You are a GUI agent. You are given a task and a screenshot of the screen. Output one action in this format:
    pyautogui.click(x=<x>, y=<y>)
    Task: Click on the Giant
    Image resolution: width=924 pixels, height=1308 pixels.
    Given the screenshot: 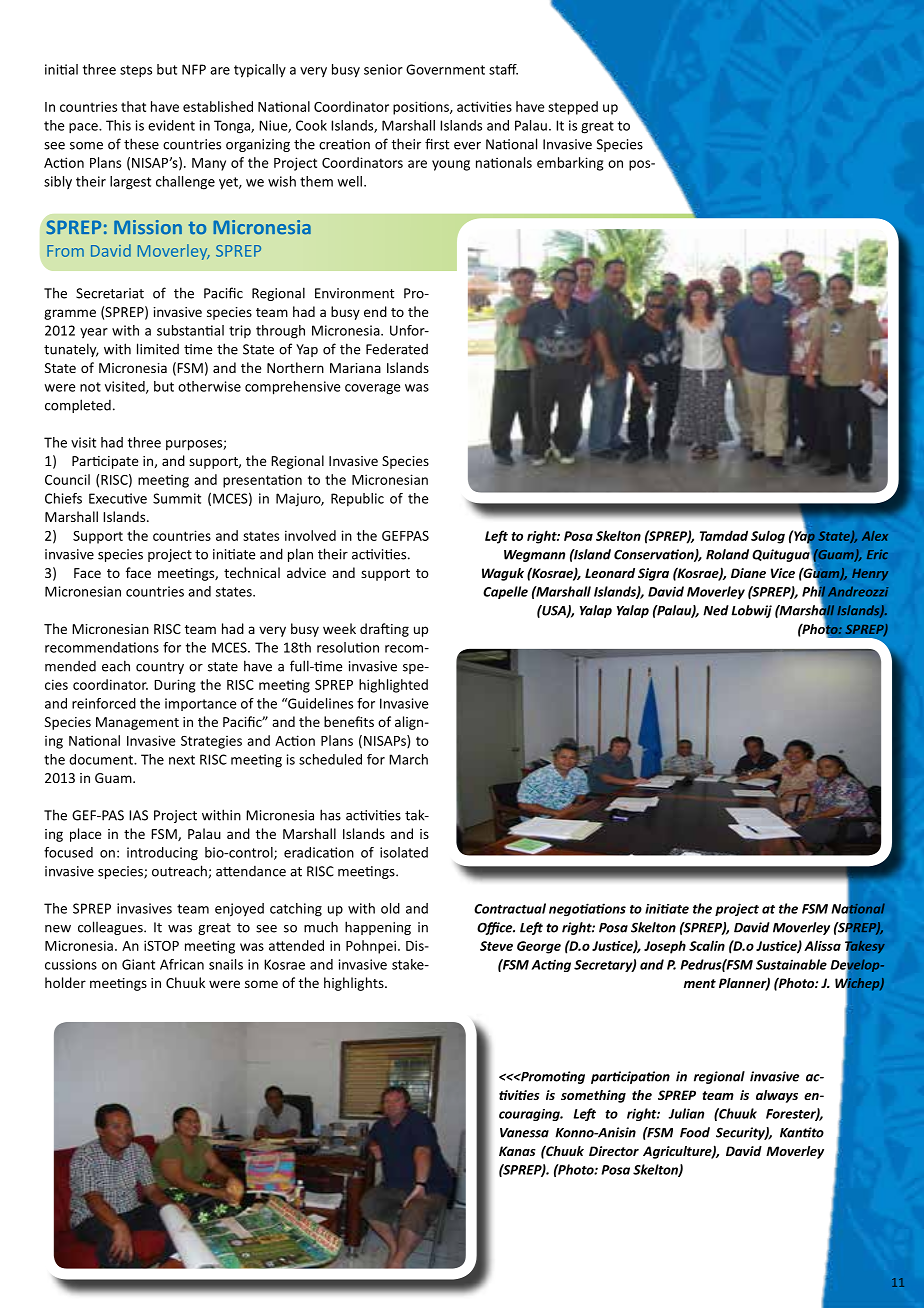 What is the action you would take?
    pyautogui.click(x=138, y=964)
